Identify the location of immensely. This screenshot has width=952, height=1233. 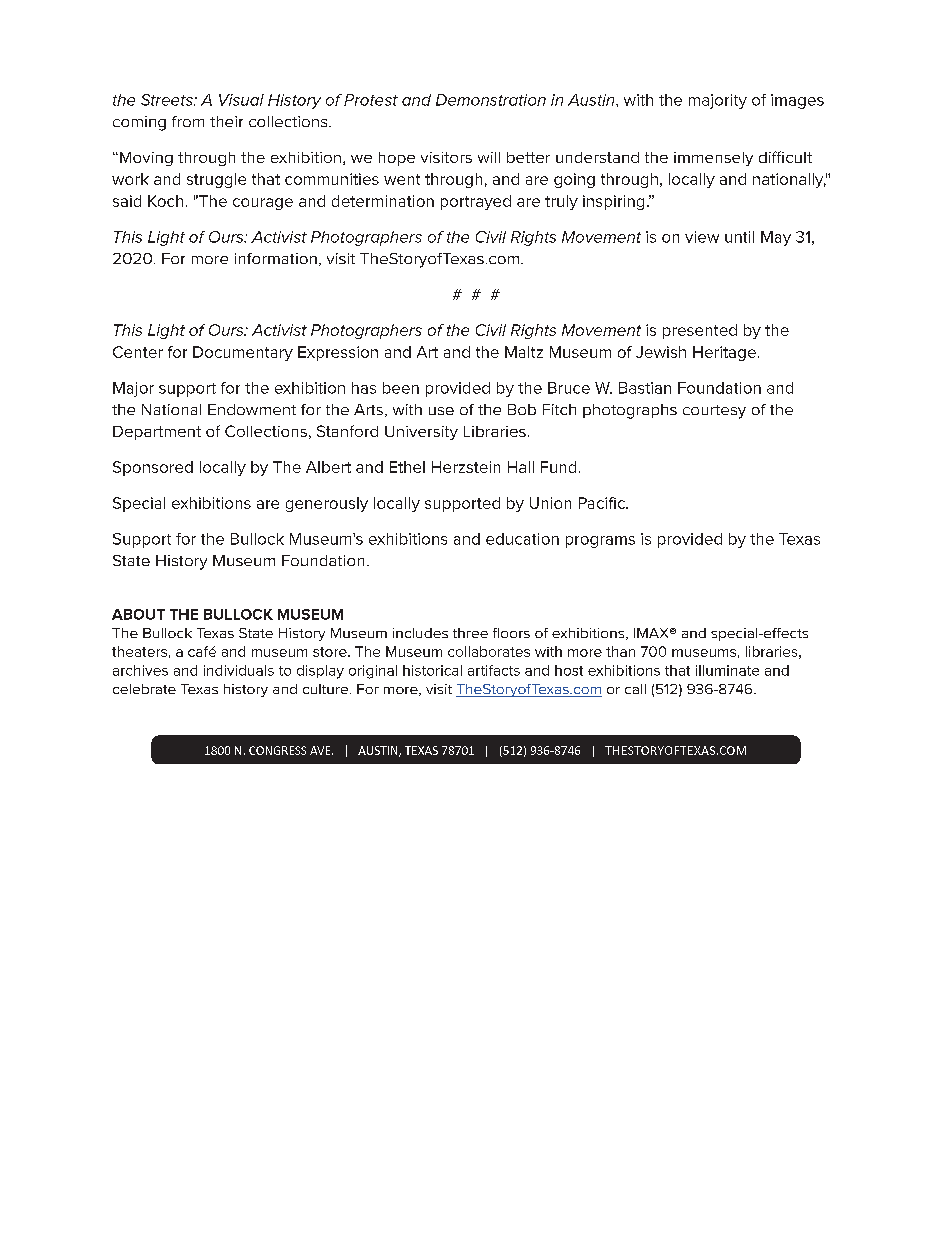
(713, 159).
